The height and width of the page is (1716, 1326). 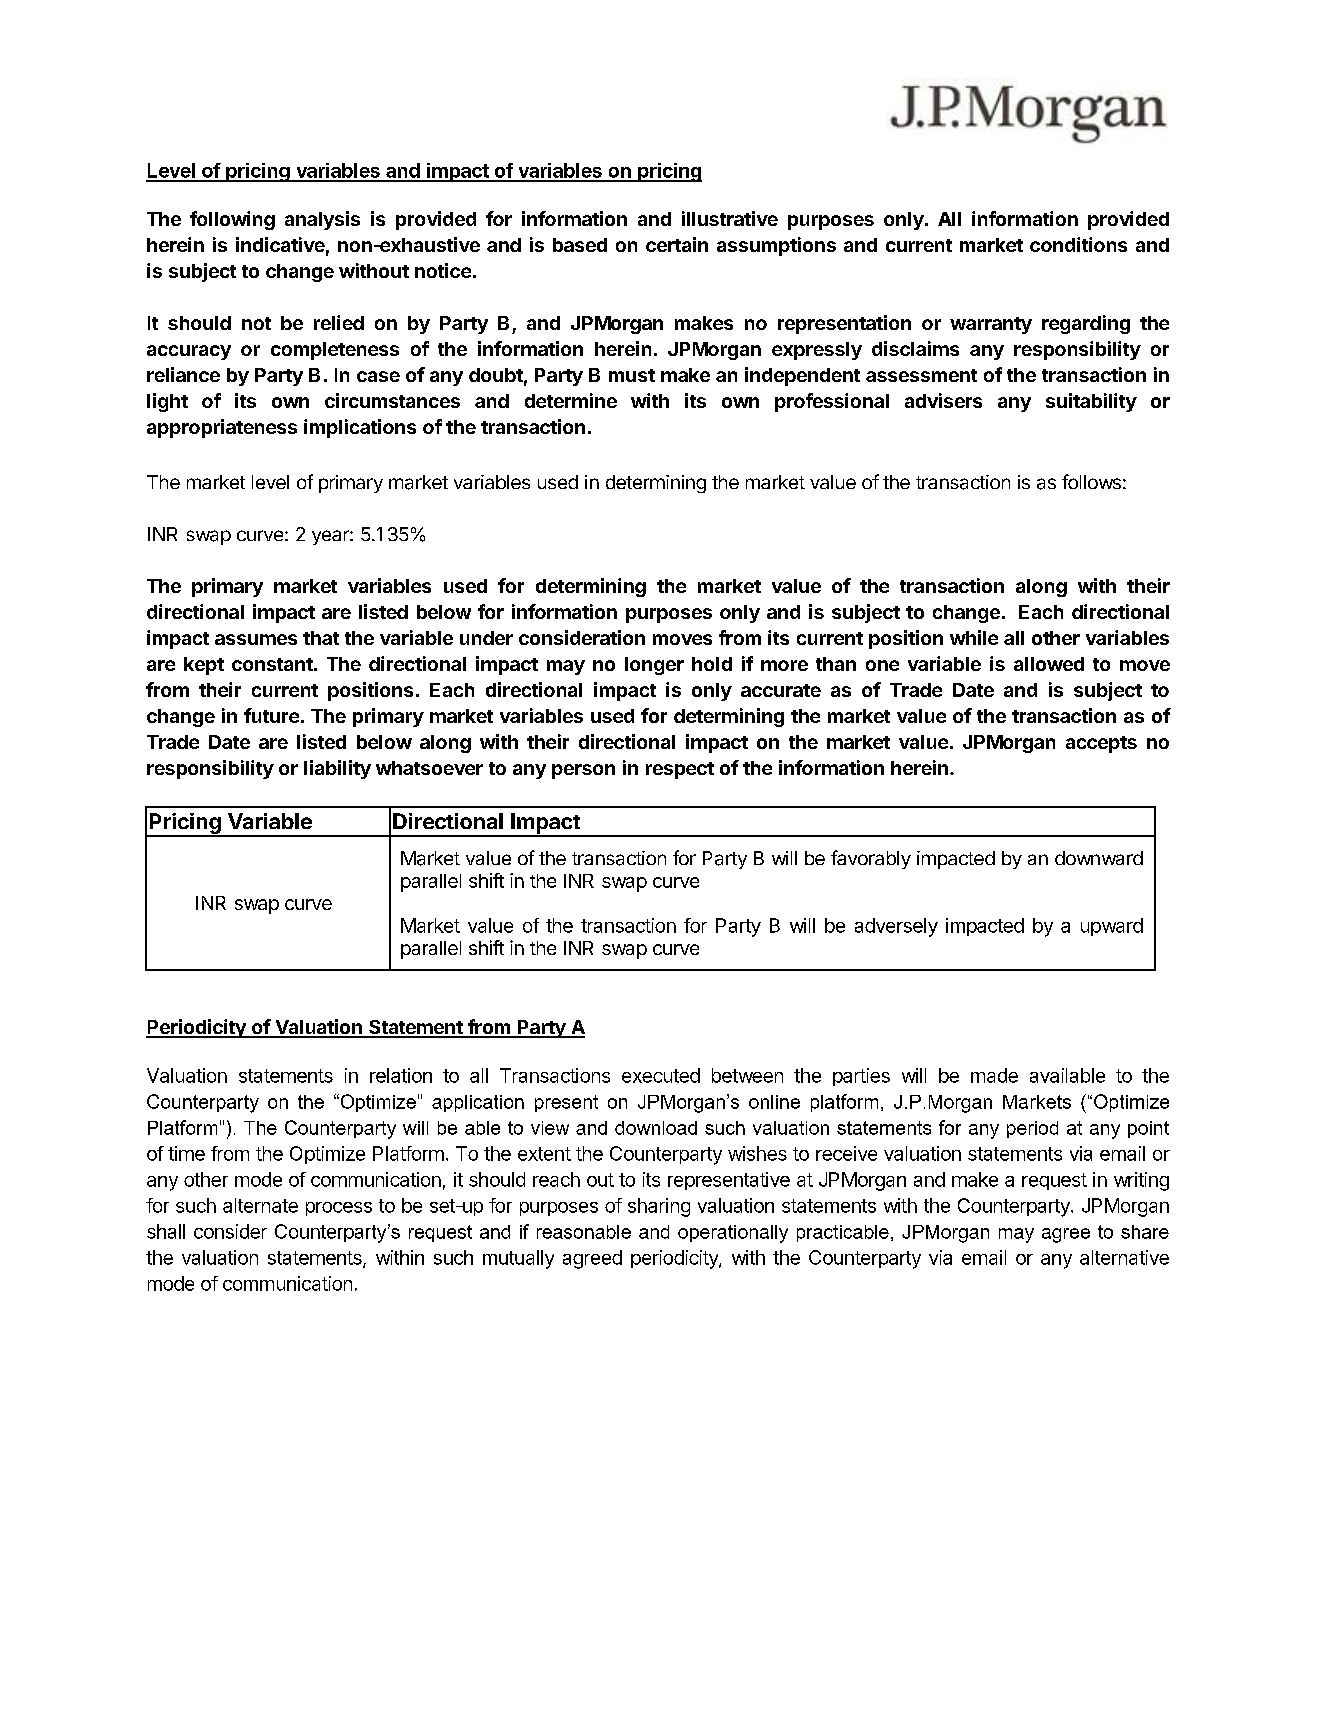 I want to click on favorably, so click(x=871, y=859).
